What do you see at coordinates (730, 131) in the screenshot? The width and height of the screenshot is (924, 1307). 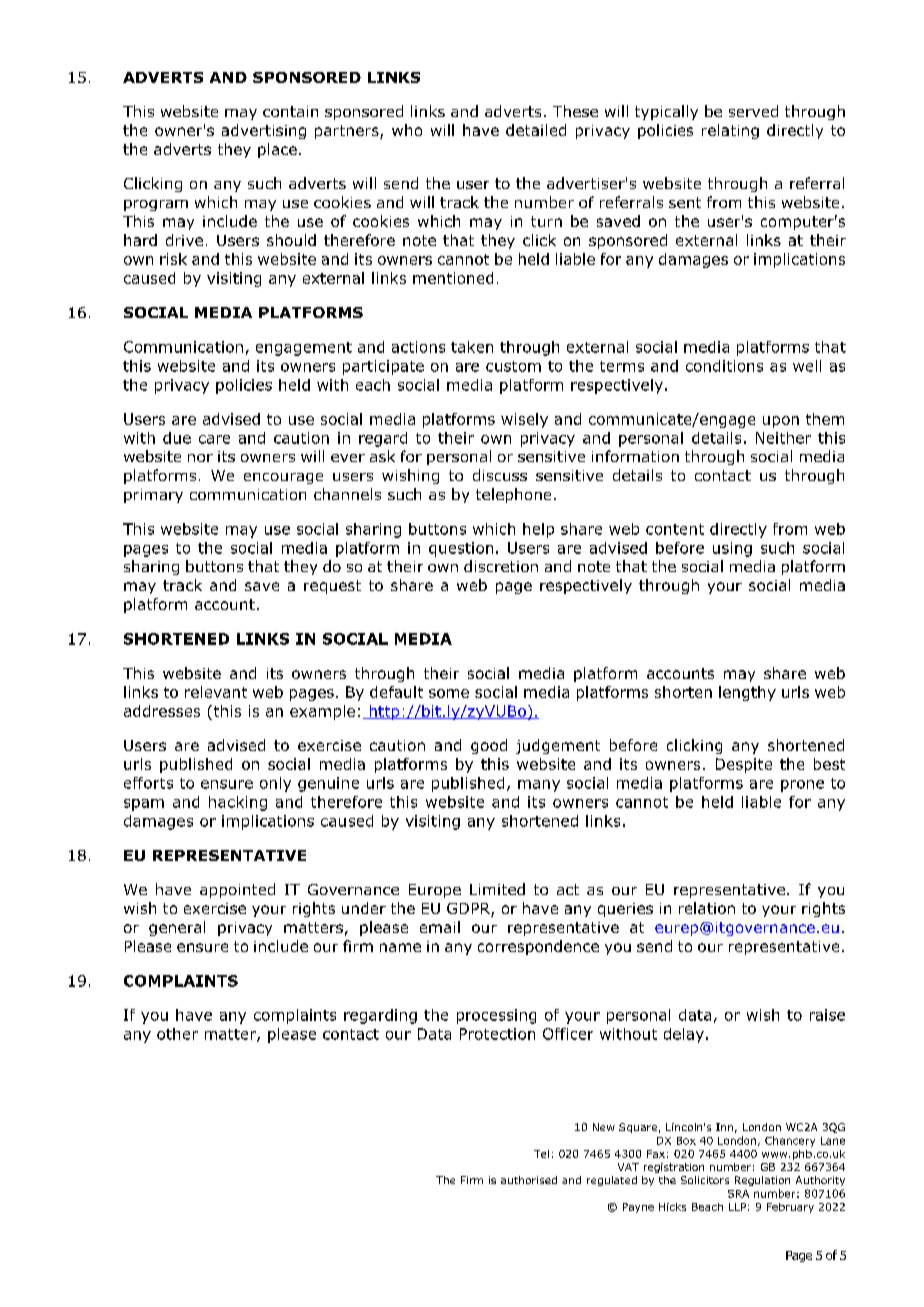 I see `relating` at bounding box center [730, 131].
